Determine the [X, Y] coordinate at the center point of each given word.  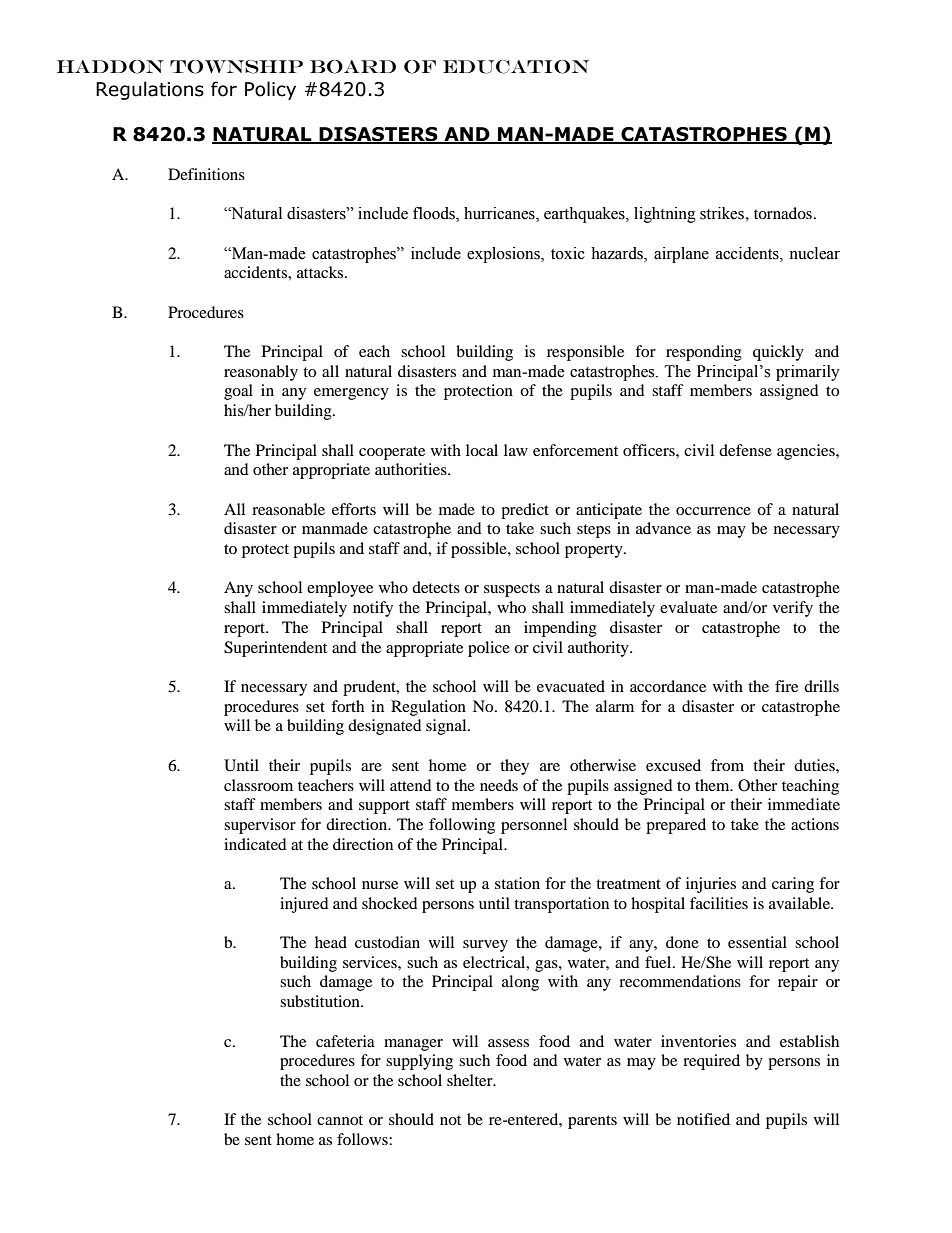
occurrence [713, 511]
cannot [340, 1120]
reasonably [261, 373]
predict [525, 511]
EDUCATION [516, 67]
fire [786, 686]
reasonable [288, 509]
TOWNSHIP [236, 67]
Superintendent [275, 649]
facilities [719, 903]
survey [485, 946]
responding [704, 353]
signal [447, 727]
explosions [504, 255]
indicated [255, 844]
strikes [722, 213]
